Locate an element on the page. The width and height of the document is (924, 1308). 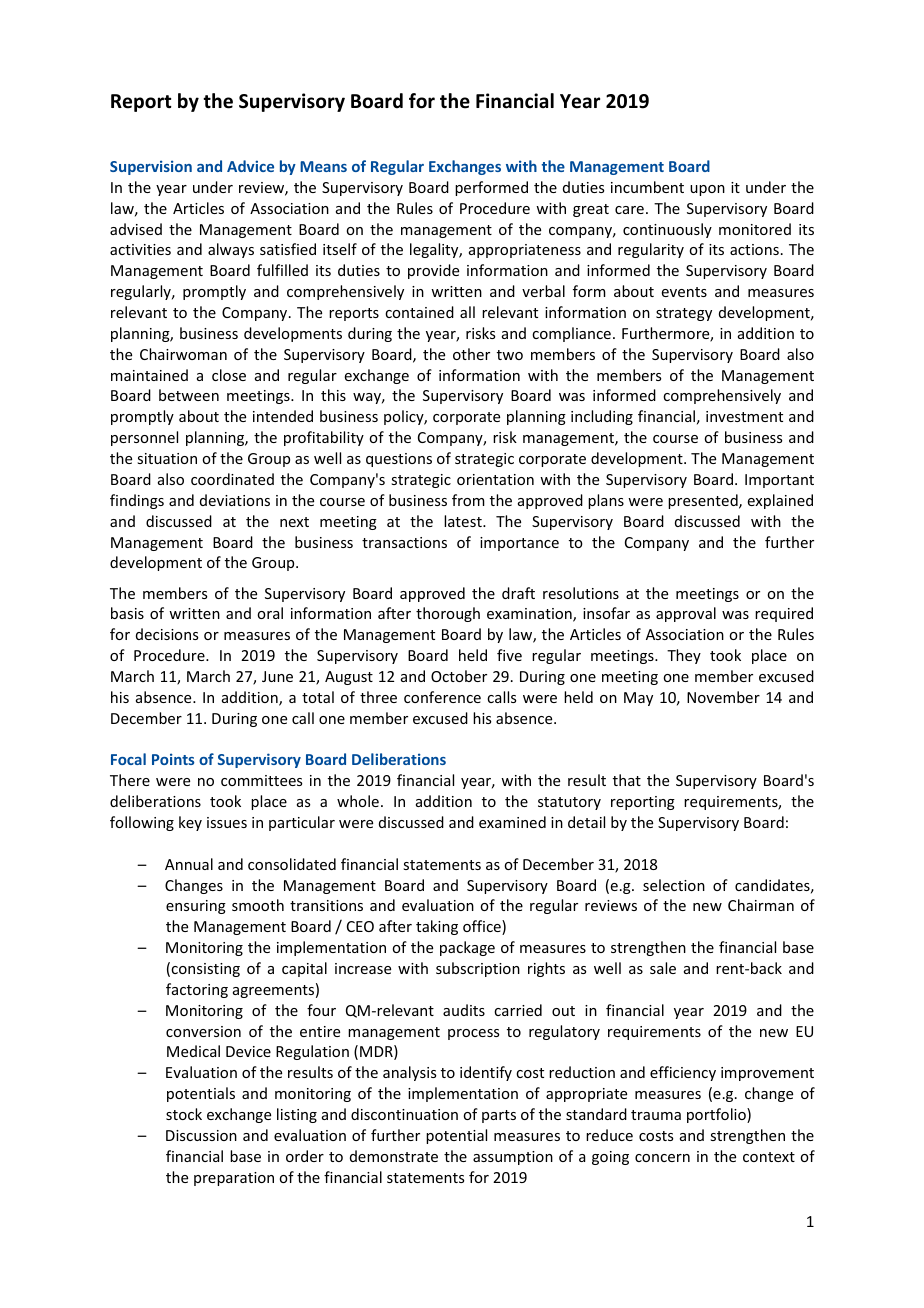
selection is located at coordinates (674, 885).
